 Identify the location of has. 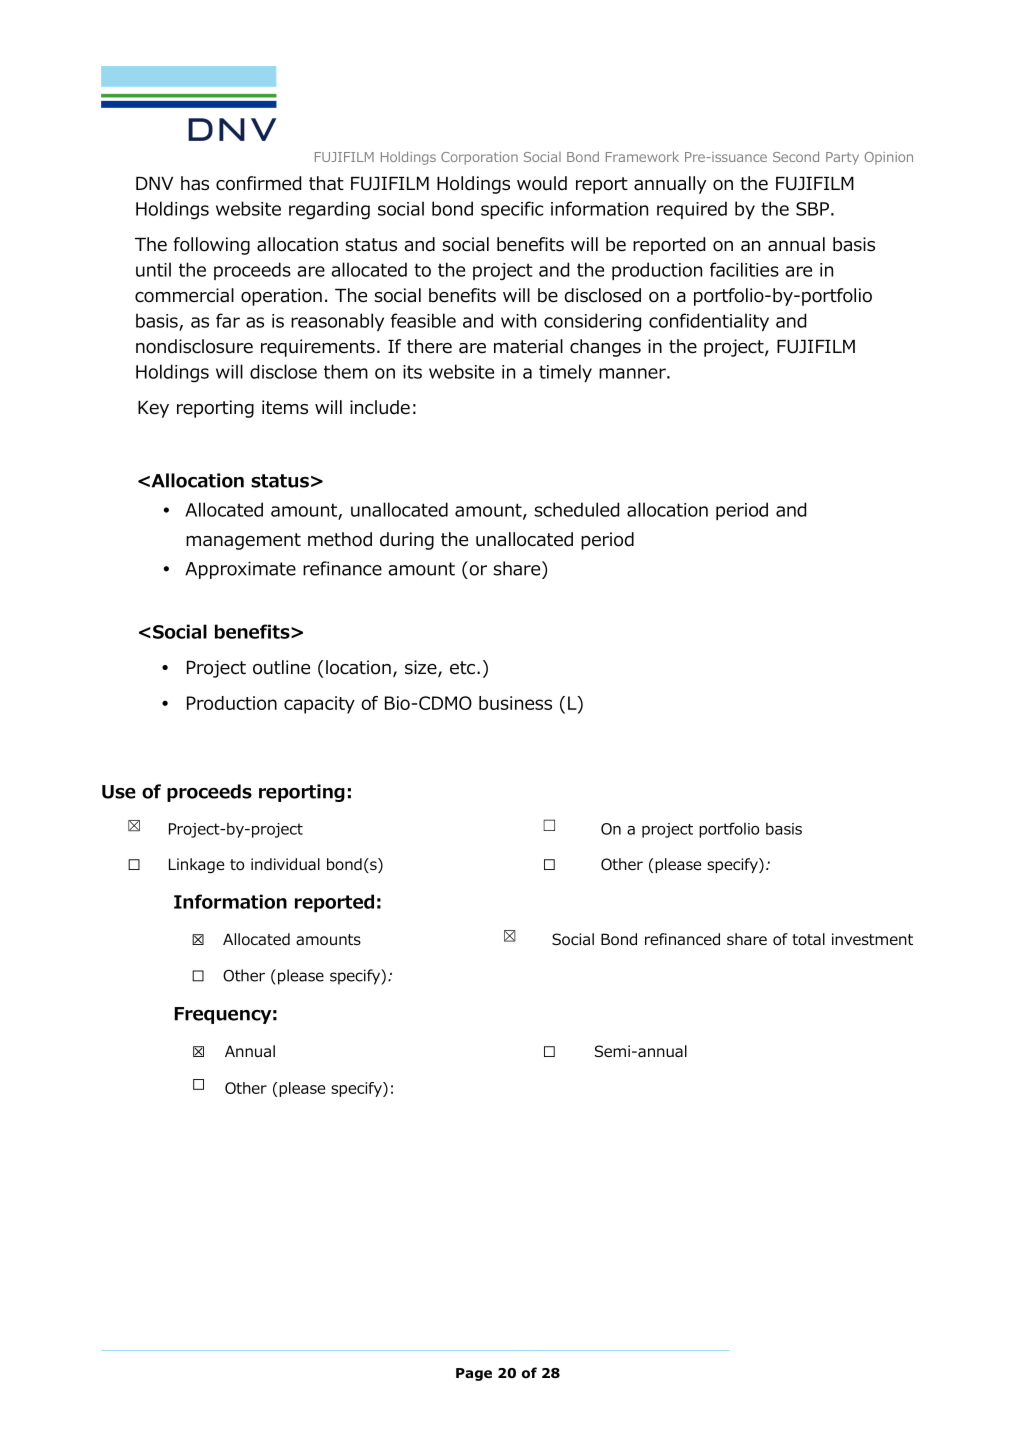
(195, 183).
